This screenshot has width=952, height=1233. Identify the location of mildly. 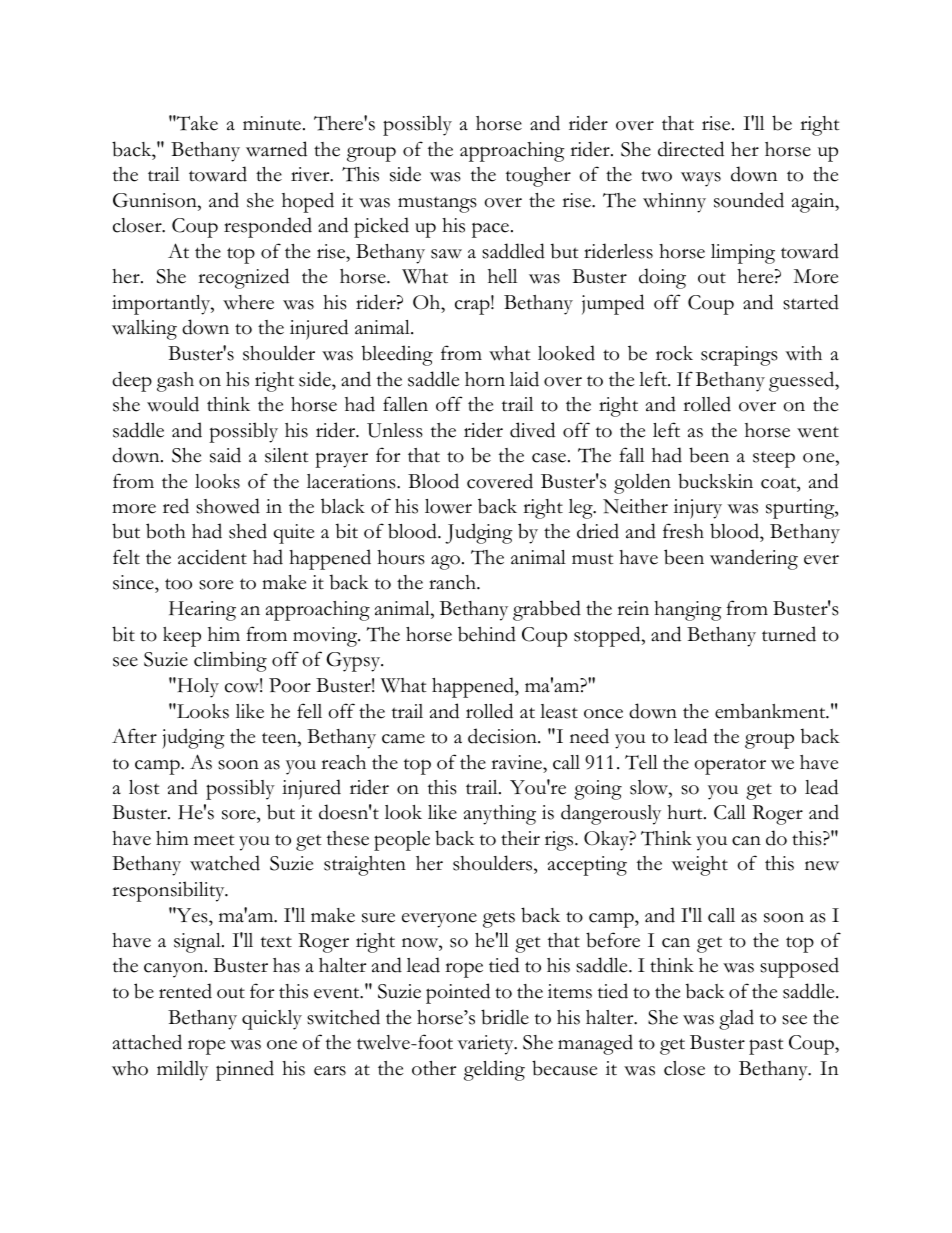
(182, 1070).
